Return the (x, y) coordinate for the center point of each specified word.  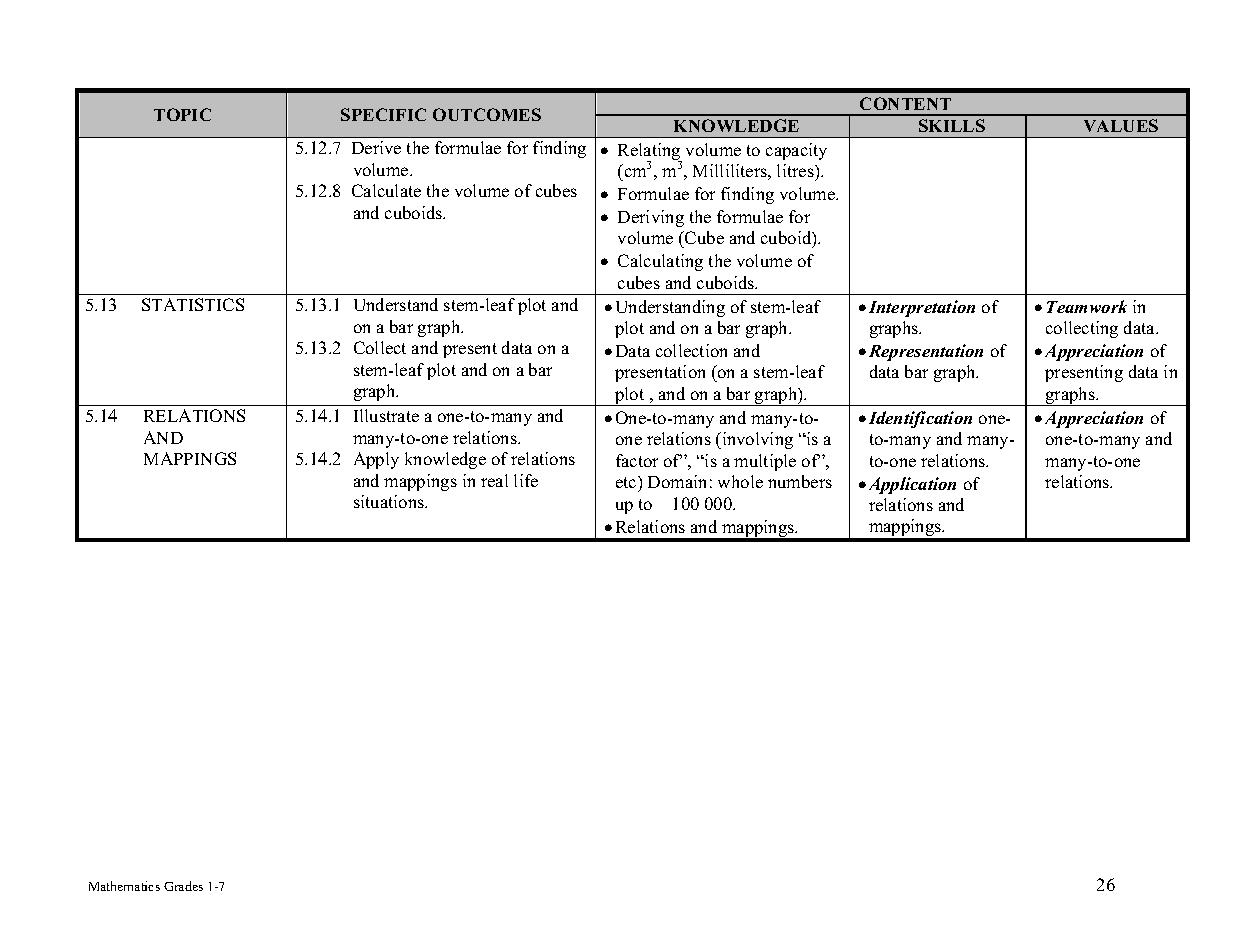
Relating (650, 153)
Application (912, 485)
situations (390, 501)
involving (756, 440)
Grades (183, 886)
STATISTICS (193, 304)
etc (627, 482)
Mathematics (124, 886)
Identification (920, 419)
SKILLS (952, 125)
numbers (800, 481)
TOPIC (182, 114)
